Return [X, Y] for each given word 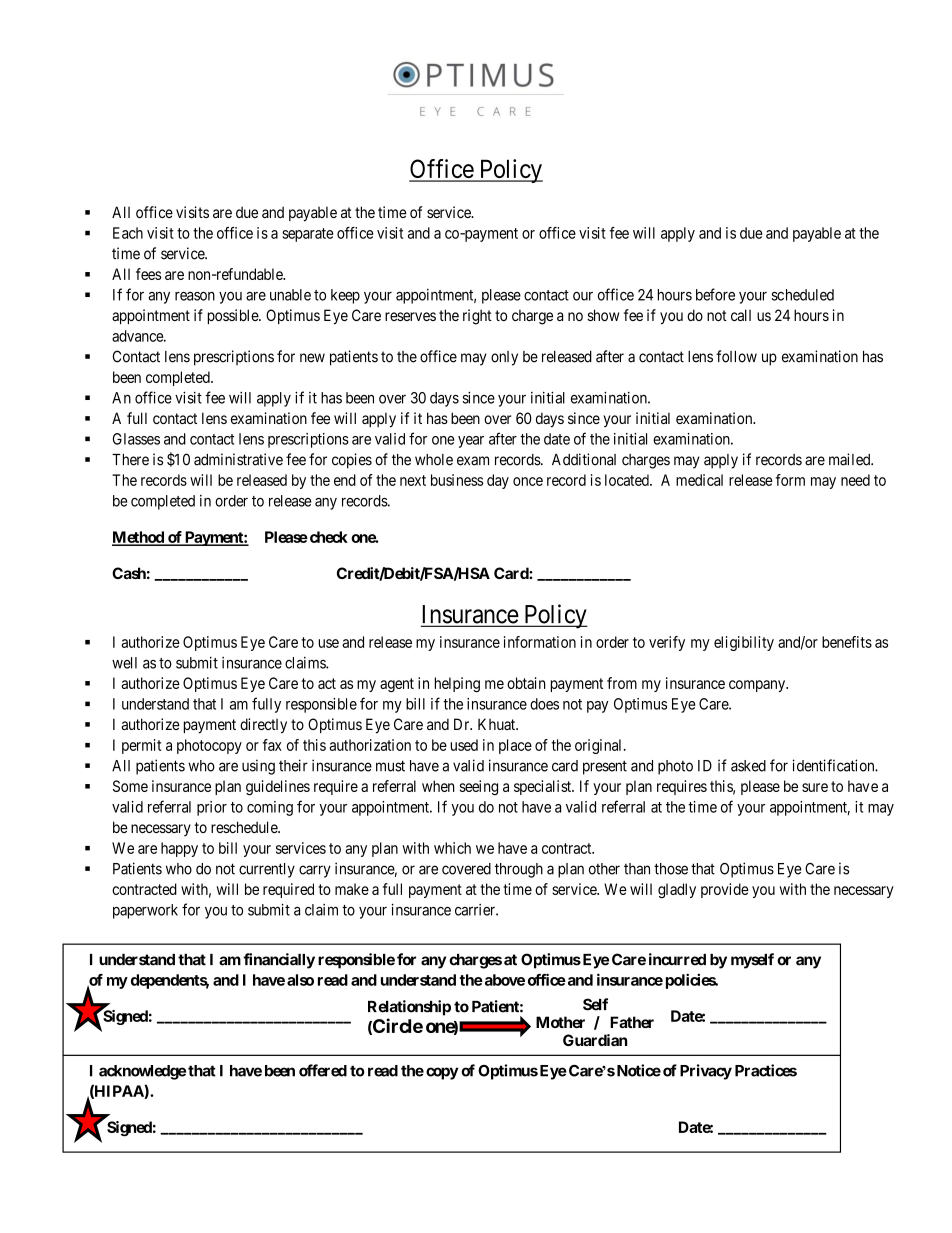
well [124, 663]
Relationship [409, 1008]
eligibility [744, 643]
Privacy [706, 1072]
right [477, 317]
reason [195, 296]
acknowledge [142, 1072]
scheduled [802, 295]
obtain [526, 683]
